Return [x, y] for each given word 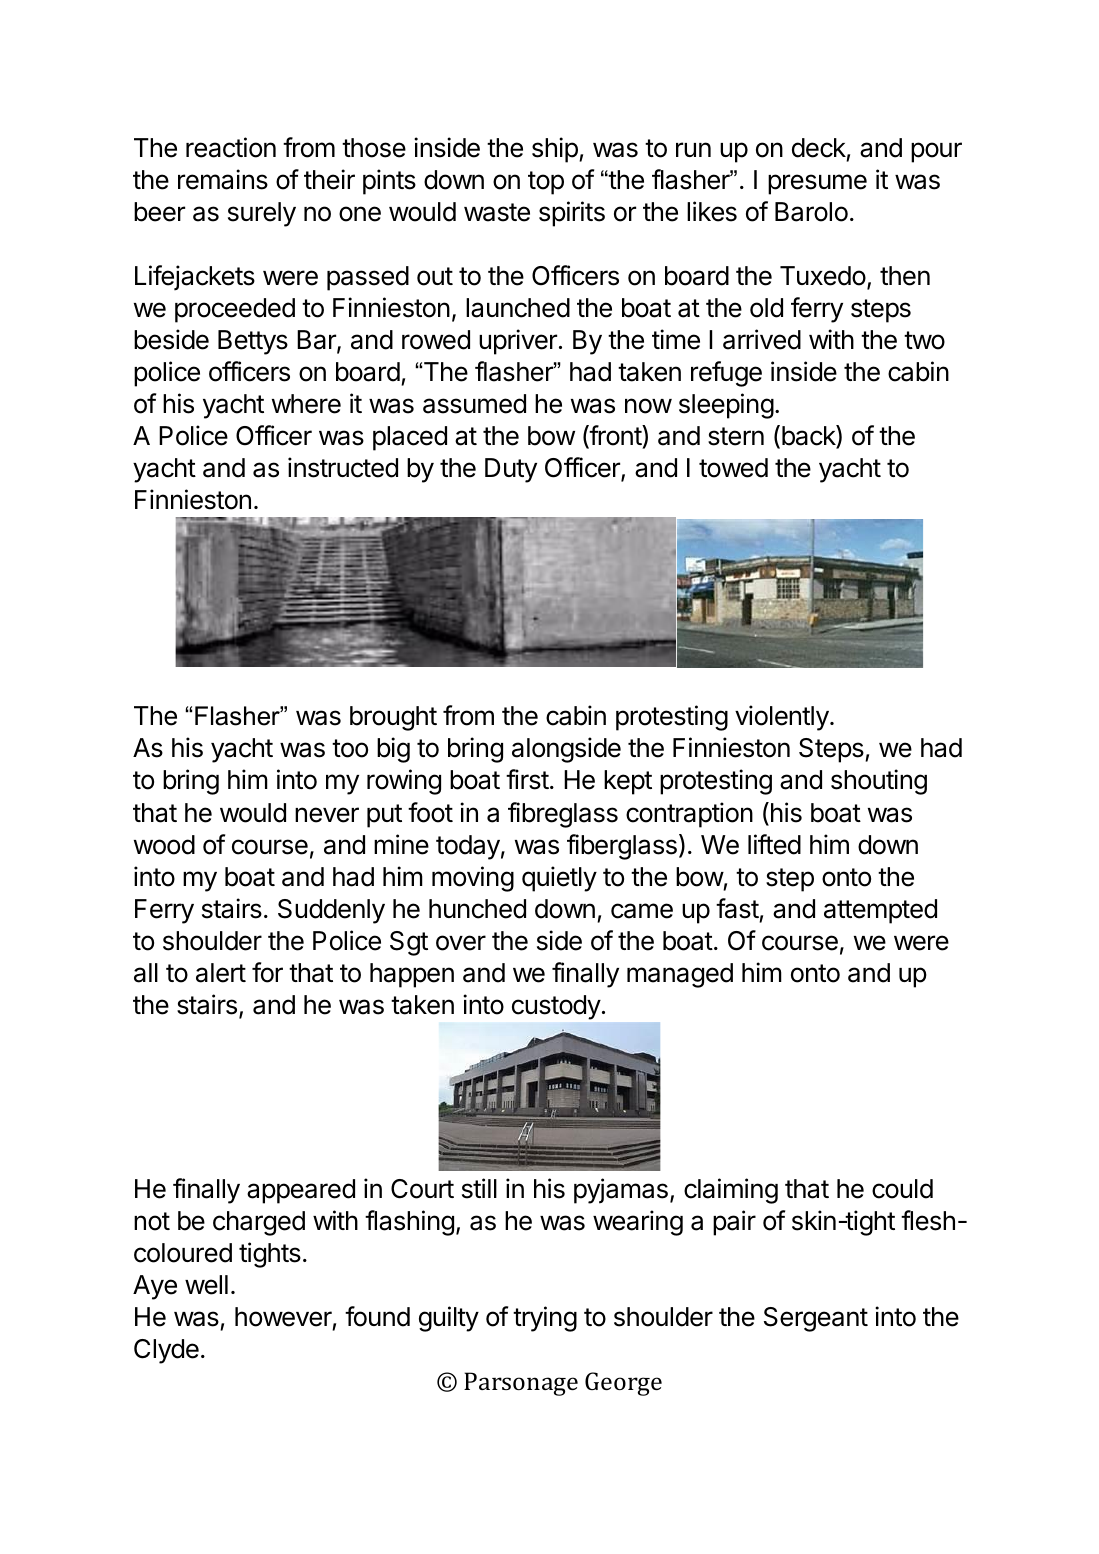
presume [817, 184]
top [546, 183]
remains [223, 179]
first [527, 779]
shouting [879, 782]
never [327, 815]
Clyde [166, 1351]
